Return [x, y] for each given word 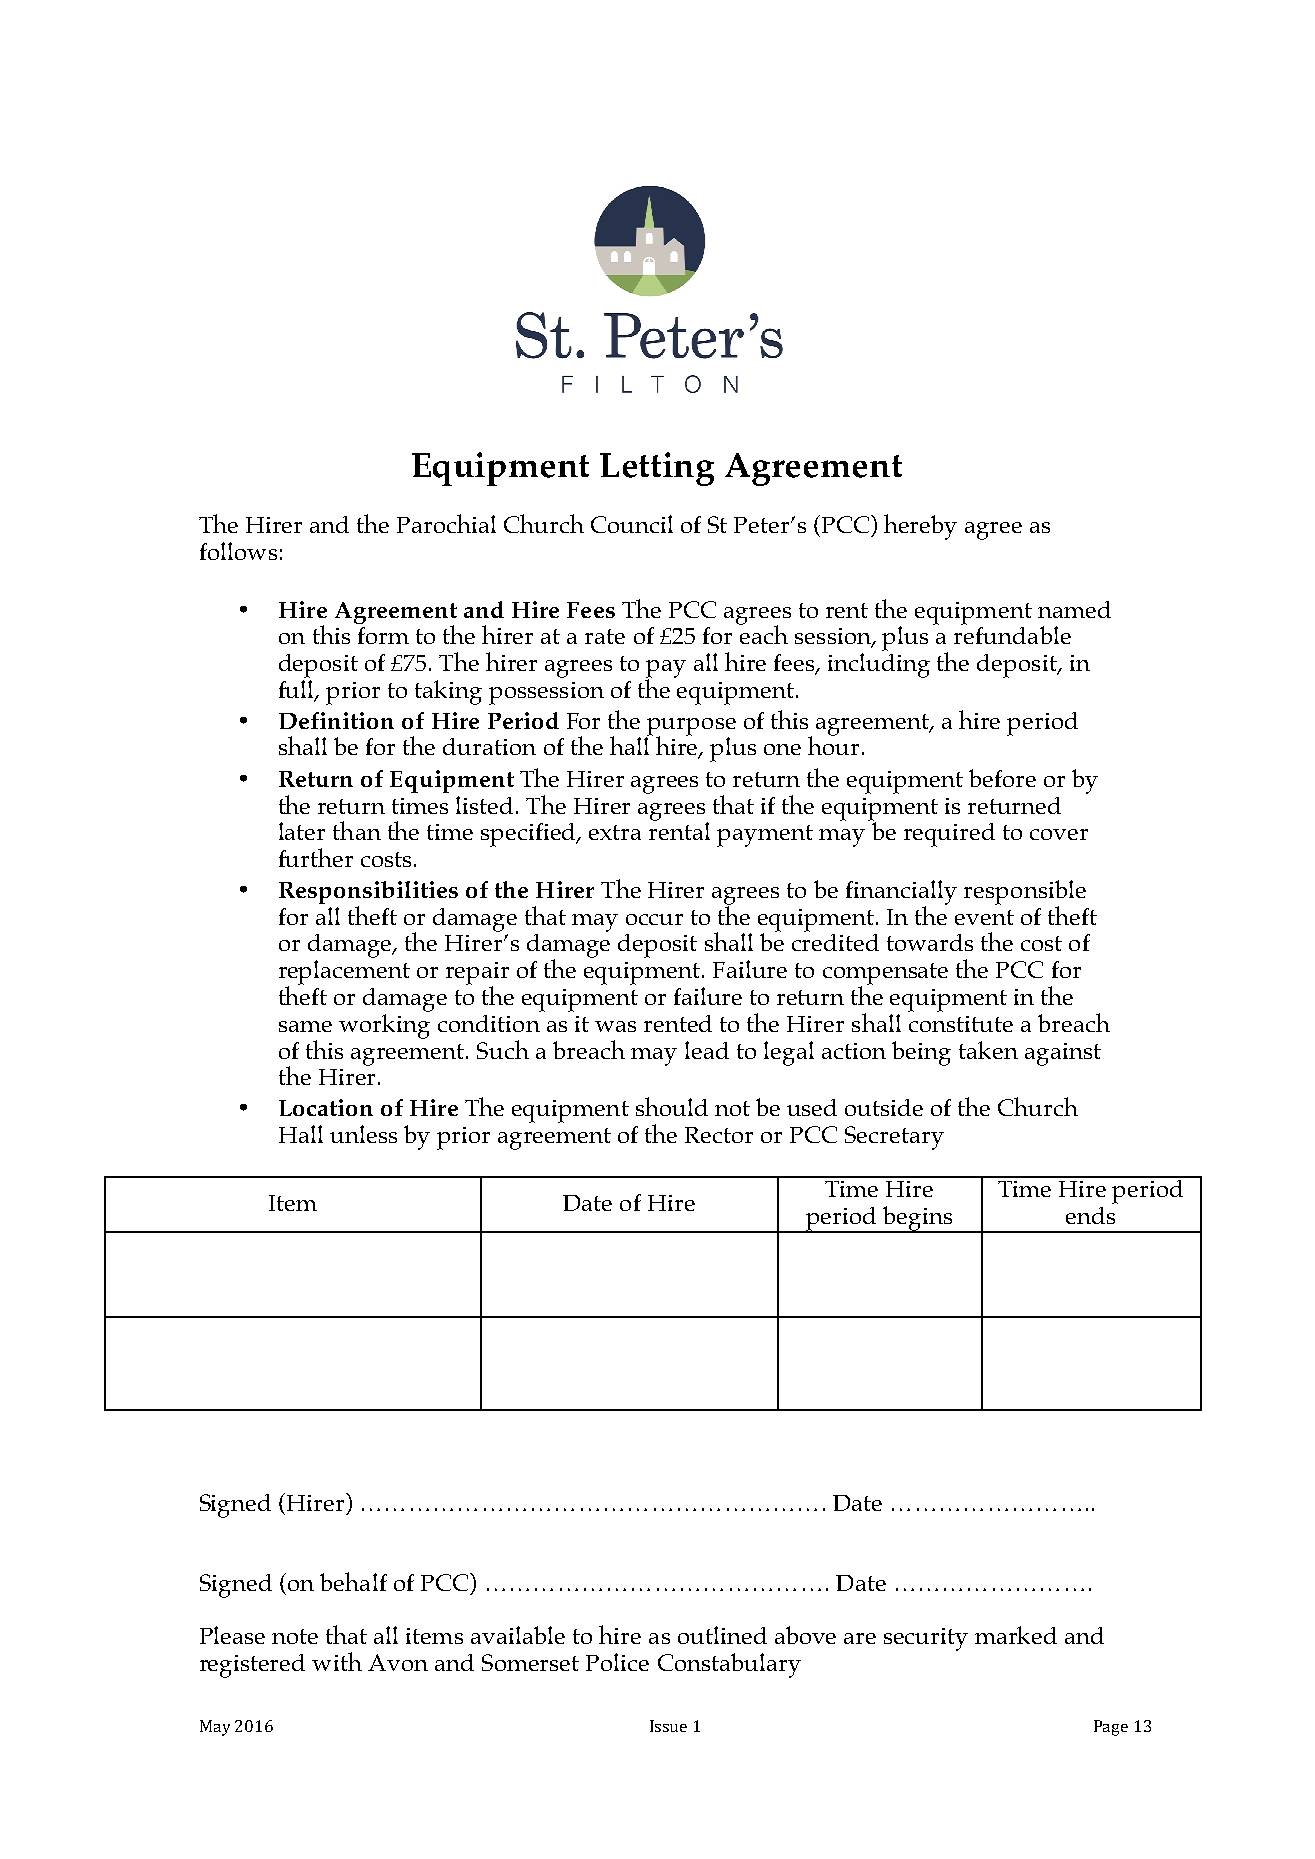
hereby [920, 527]
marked [1016, 1635]
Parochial [446, 523]
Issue [668, 1726]
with [337, 1661]
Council [632, 524]
